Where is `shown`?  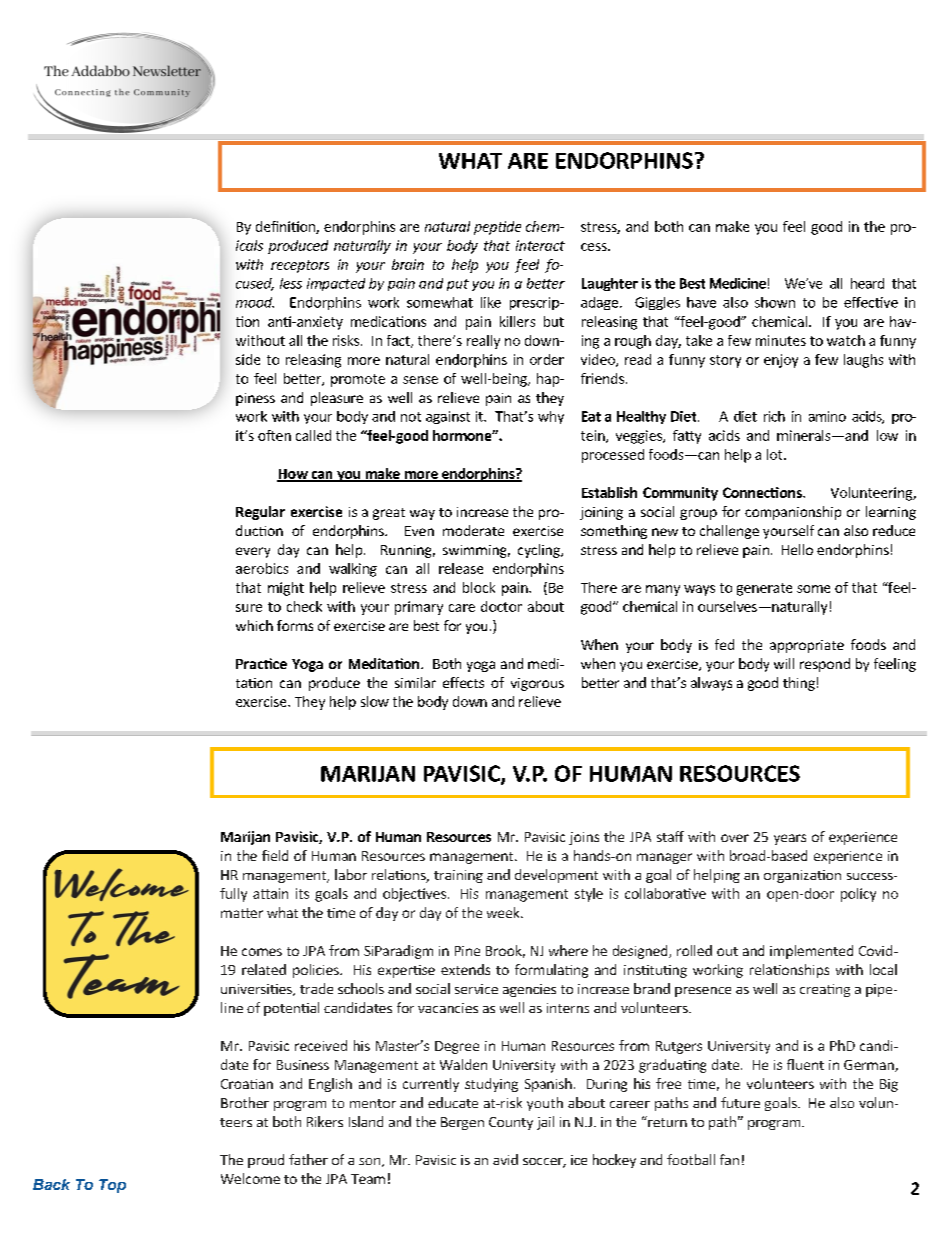
shown is located at coordinates (775, 302).
